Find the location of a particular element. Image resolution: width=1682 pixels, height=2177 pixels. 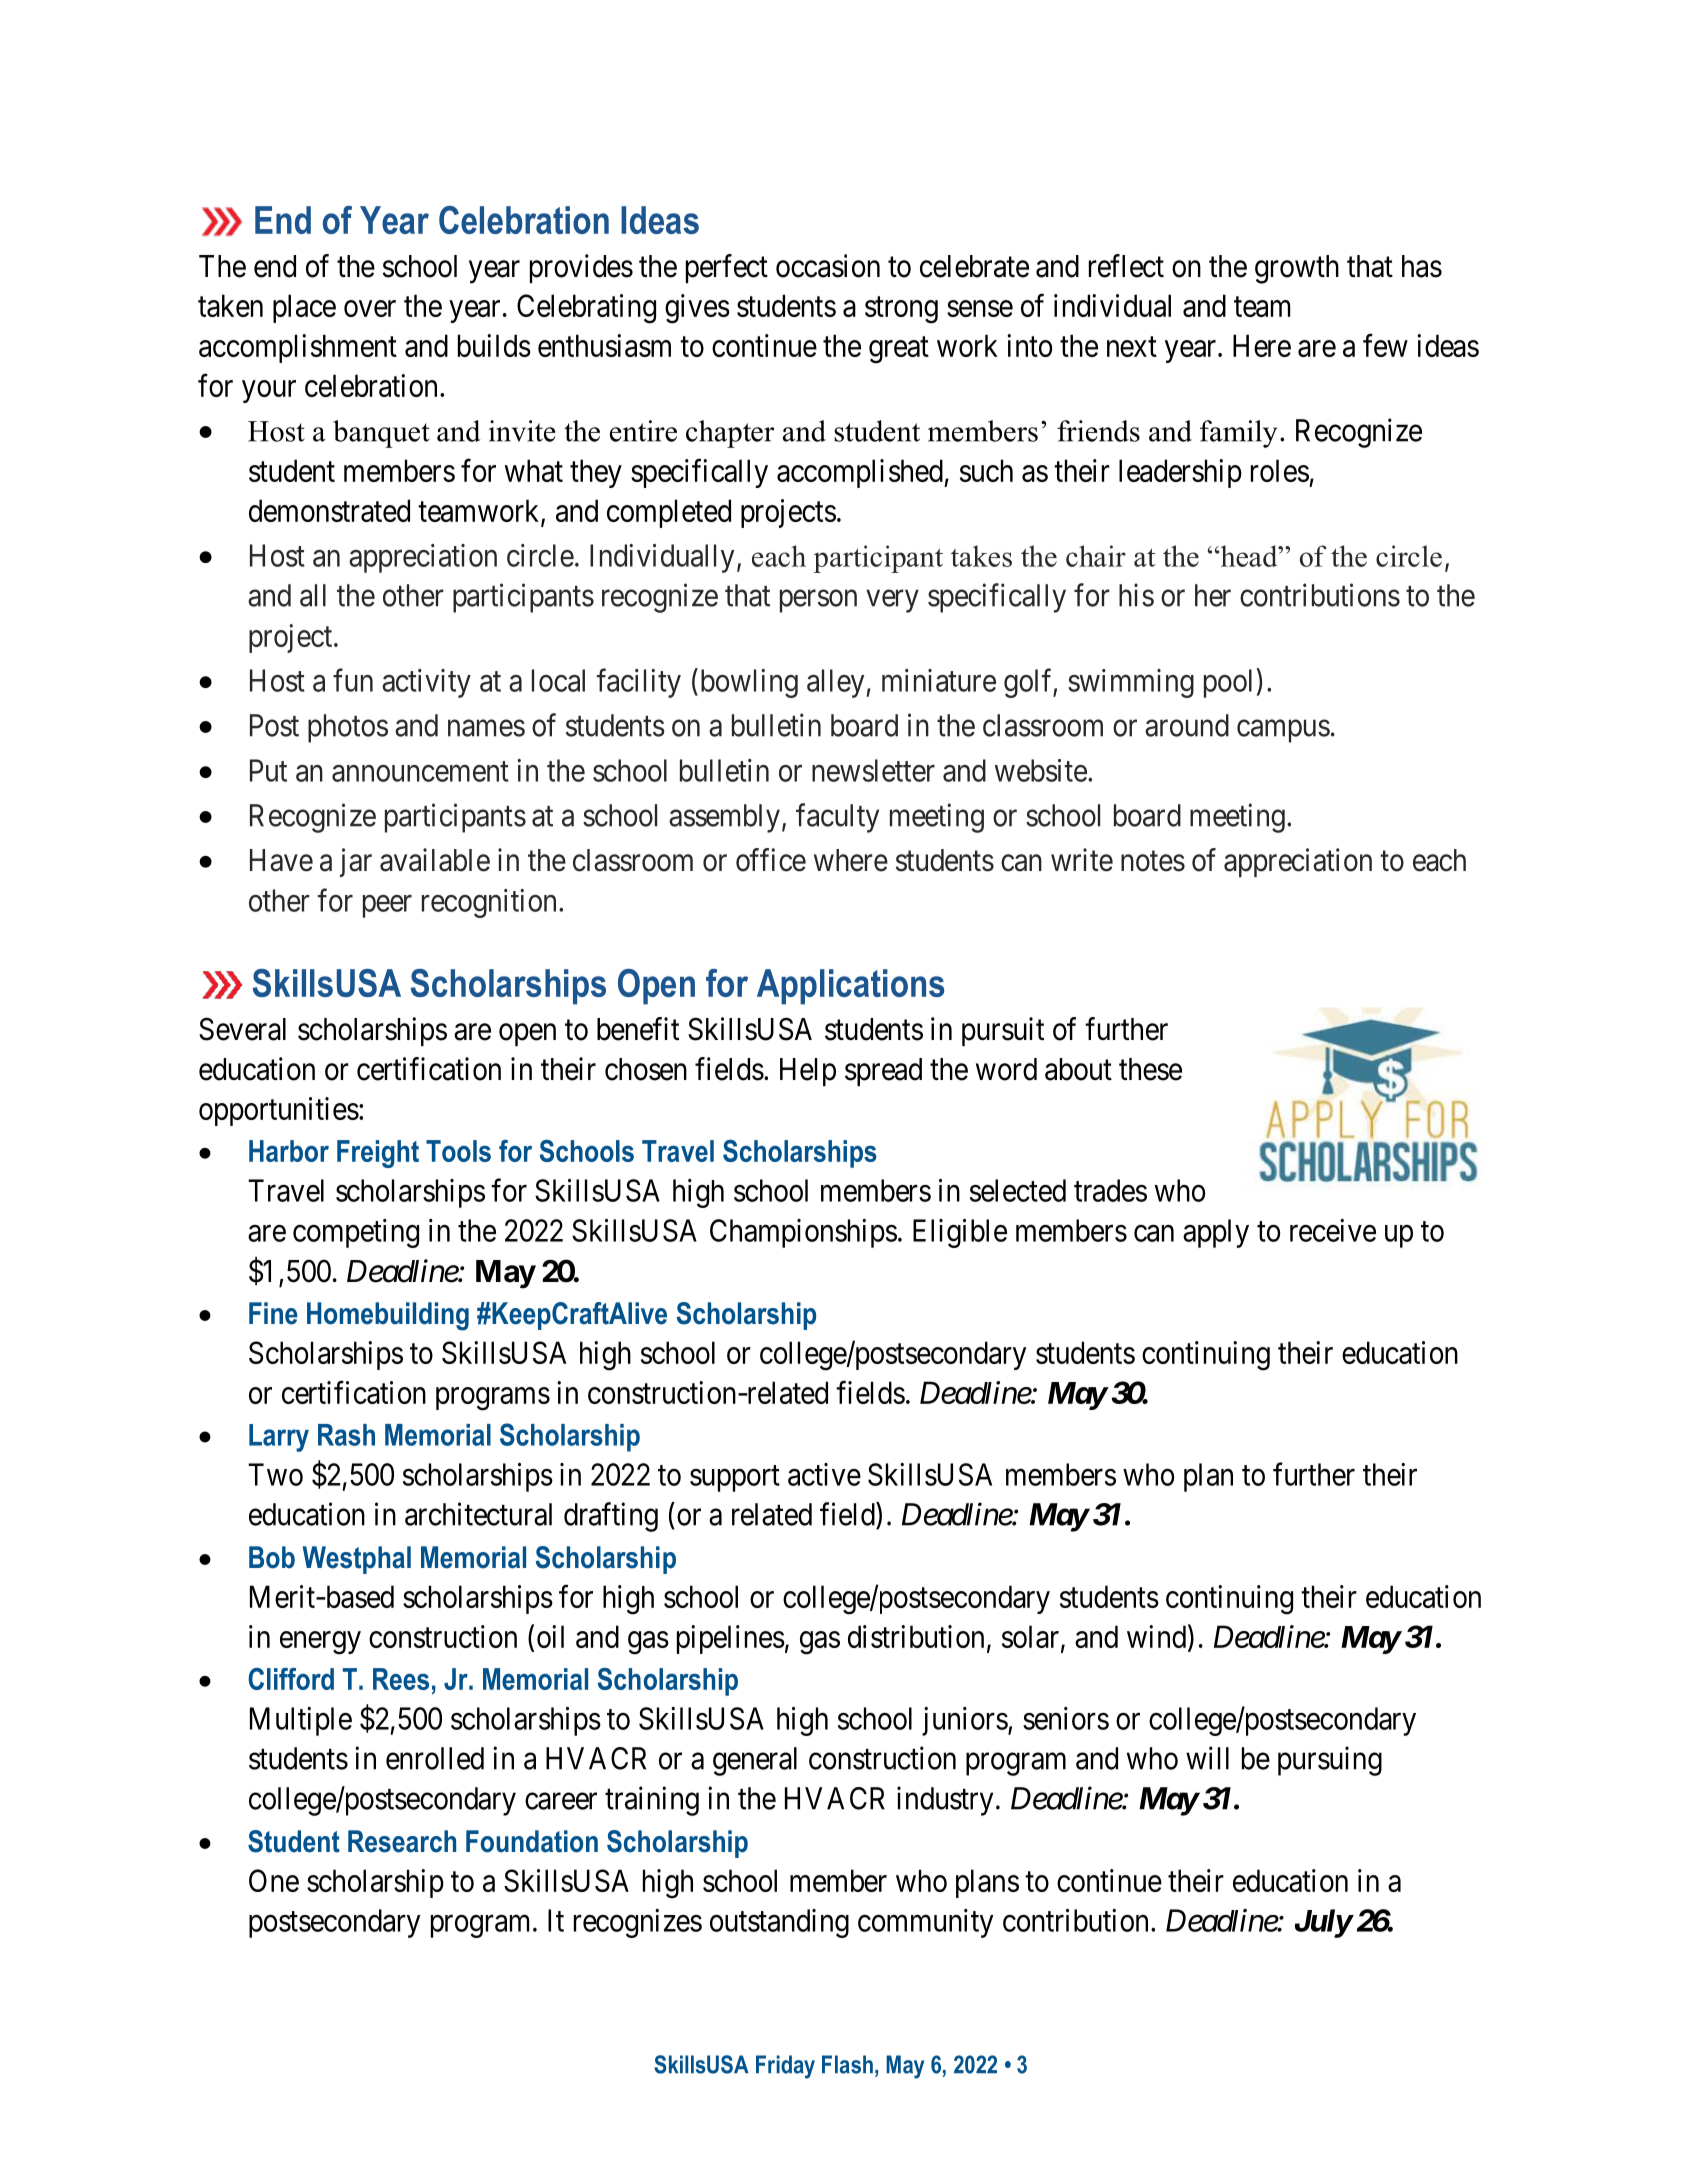

occasion is located at coordinates (828, 266).
